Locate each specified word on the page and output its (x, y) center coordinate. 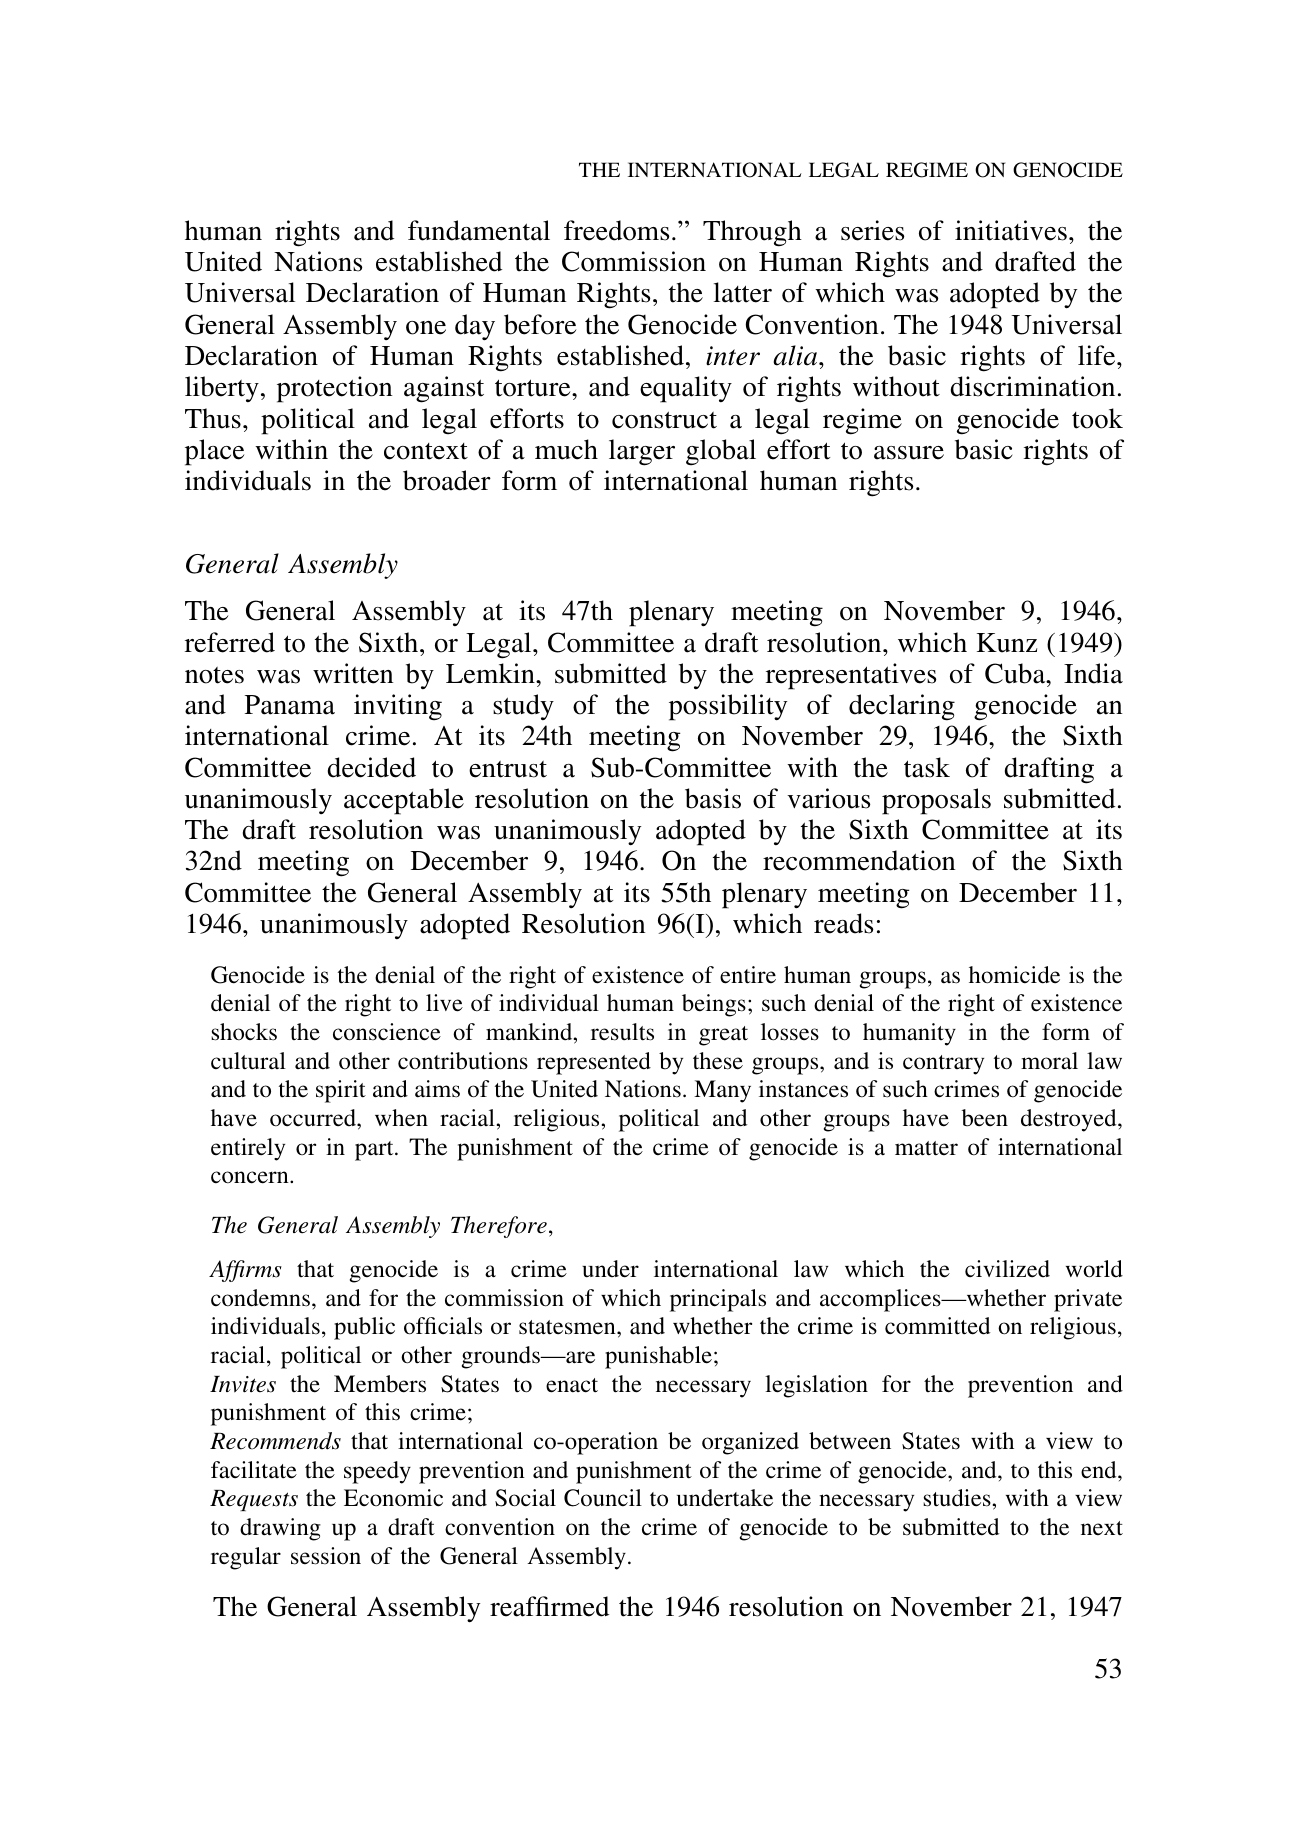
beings (714, 1005)
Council (603, 1498)
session (326, 1556)
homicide (1014, 975)
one (426, 328)
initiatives (1011, 230)
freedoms (616, 230)
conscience (387, 1032)
